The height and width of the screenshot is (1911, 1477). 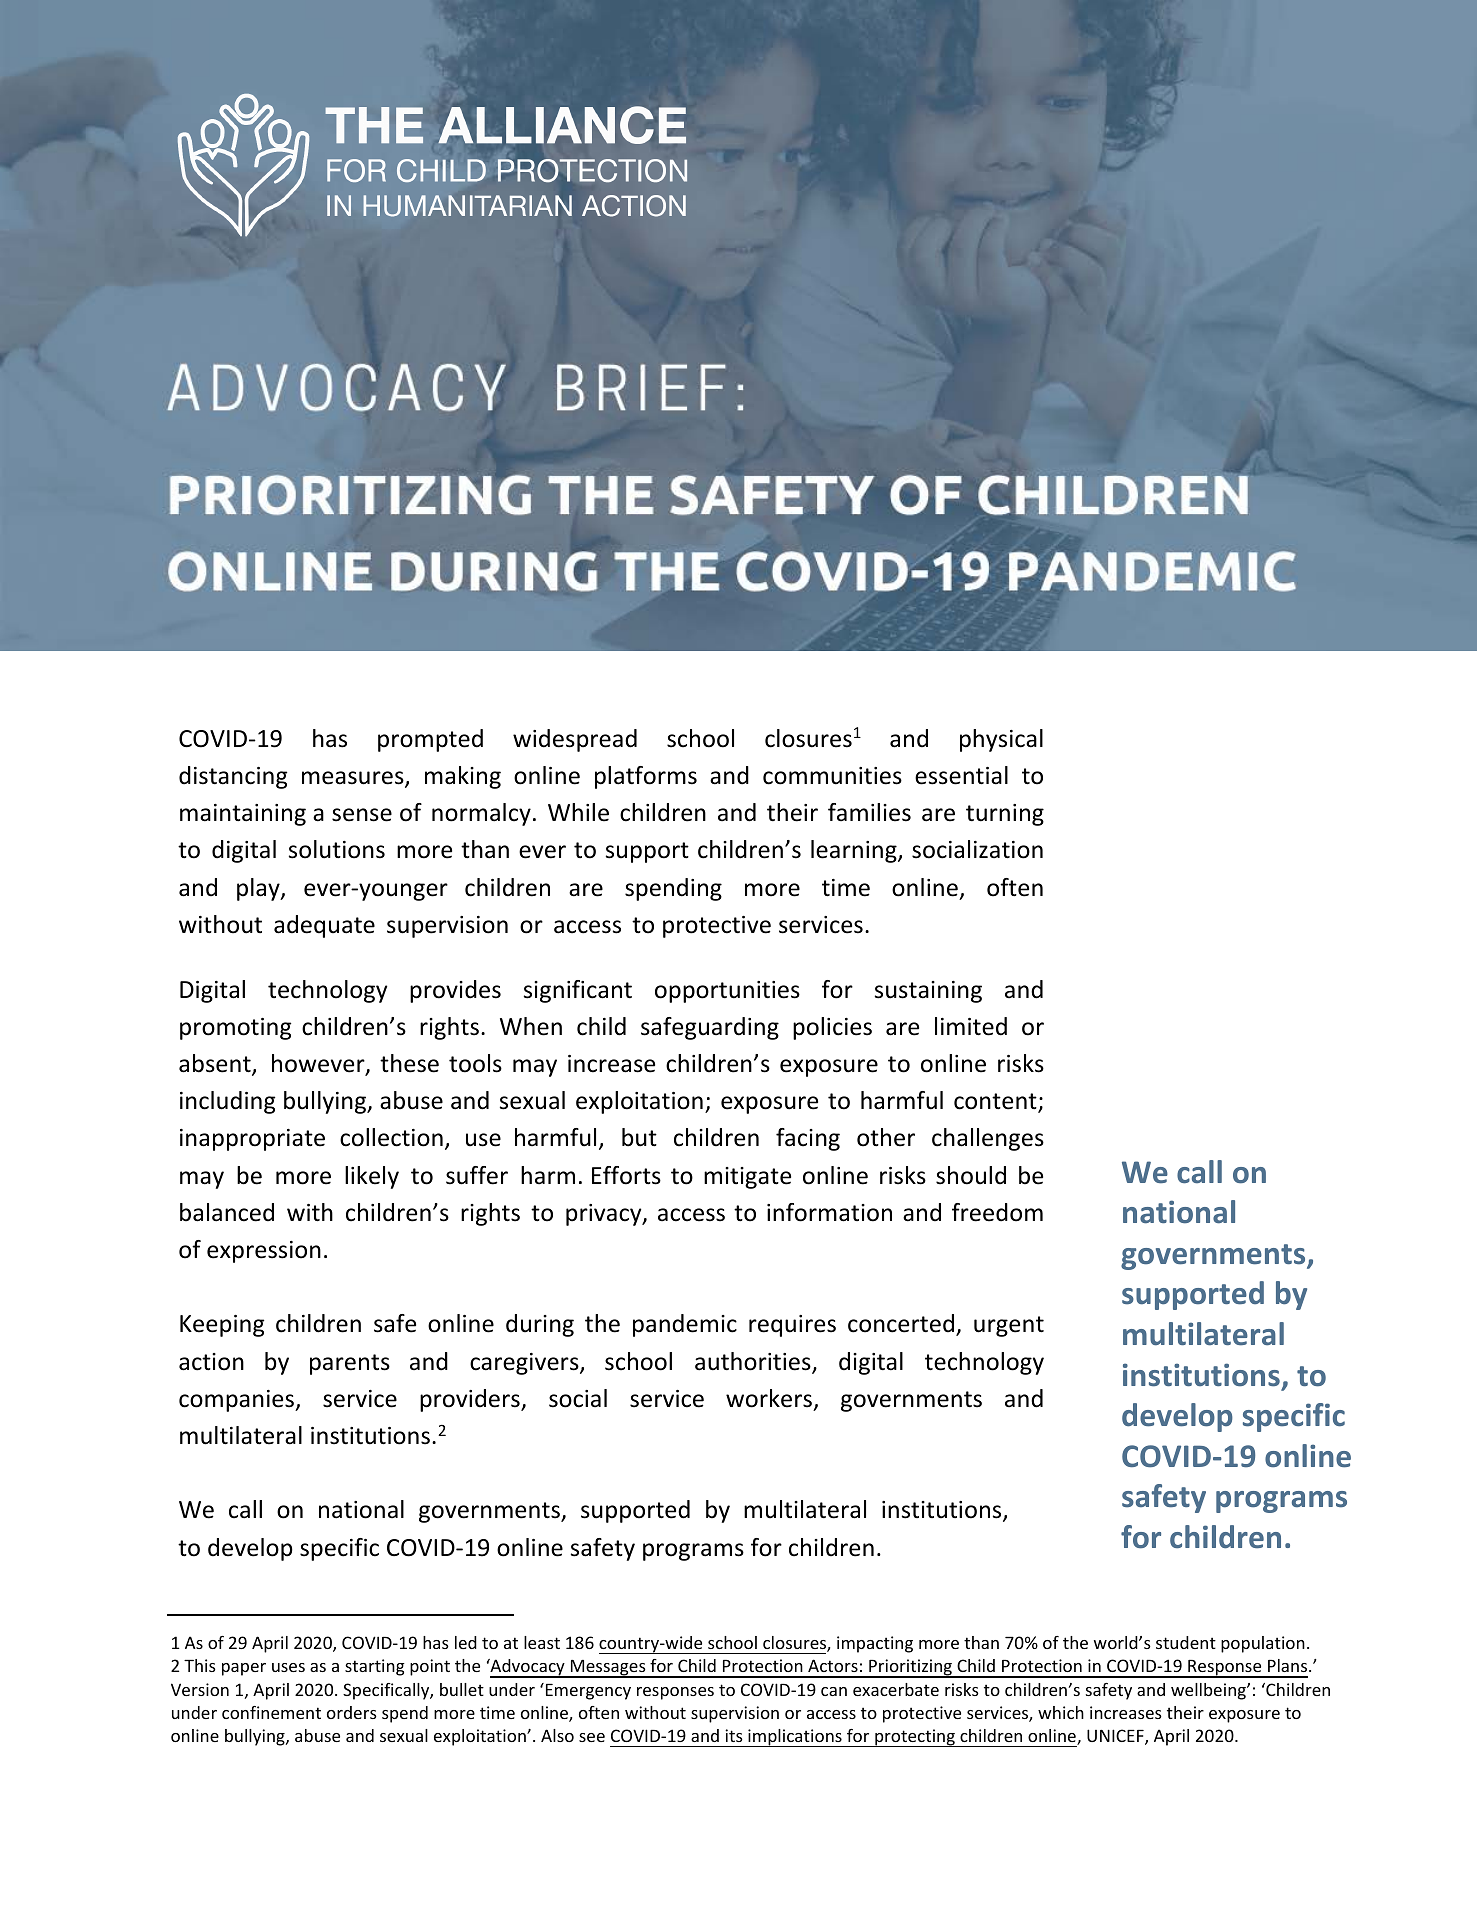 I want to click on information, so click(x=829, y=1212).
